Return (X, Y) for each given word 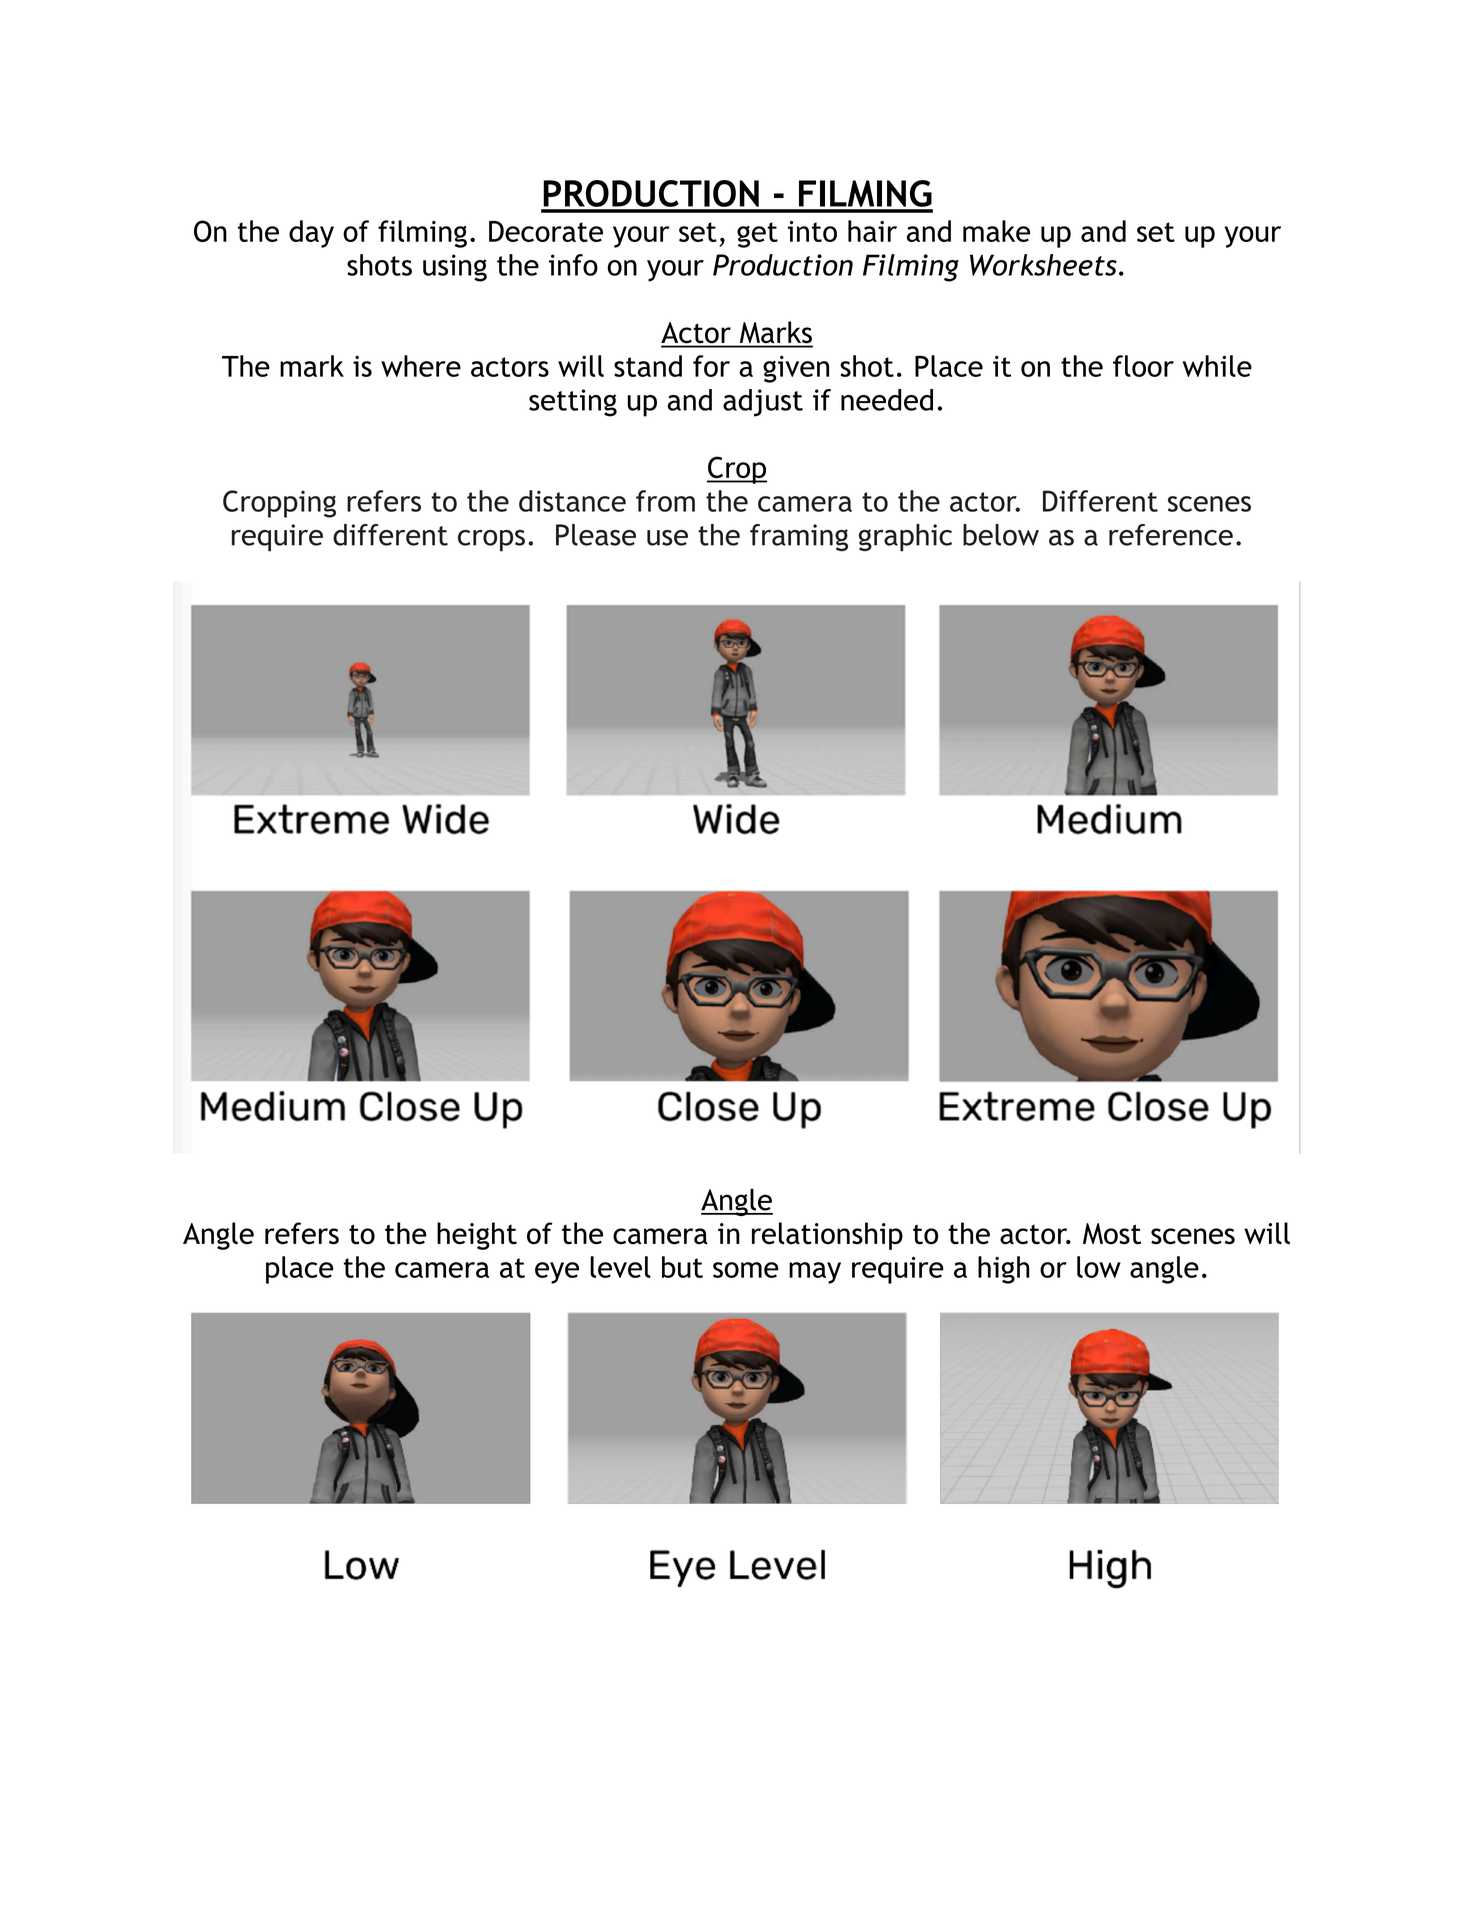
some (746, 1270)
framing (799, 537)
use (667, 538)
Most (1112, 1234)
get (757, 235)
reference (1171, 535)
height (477, 1236)
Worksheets (1043, 265)
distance (572, 501)
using (455, 268)
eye (557, 1273)
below (1001, 535)
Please (596, 535)
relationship (827, 1236)
